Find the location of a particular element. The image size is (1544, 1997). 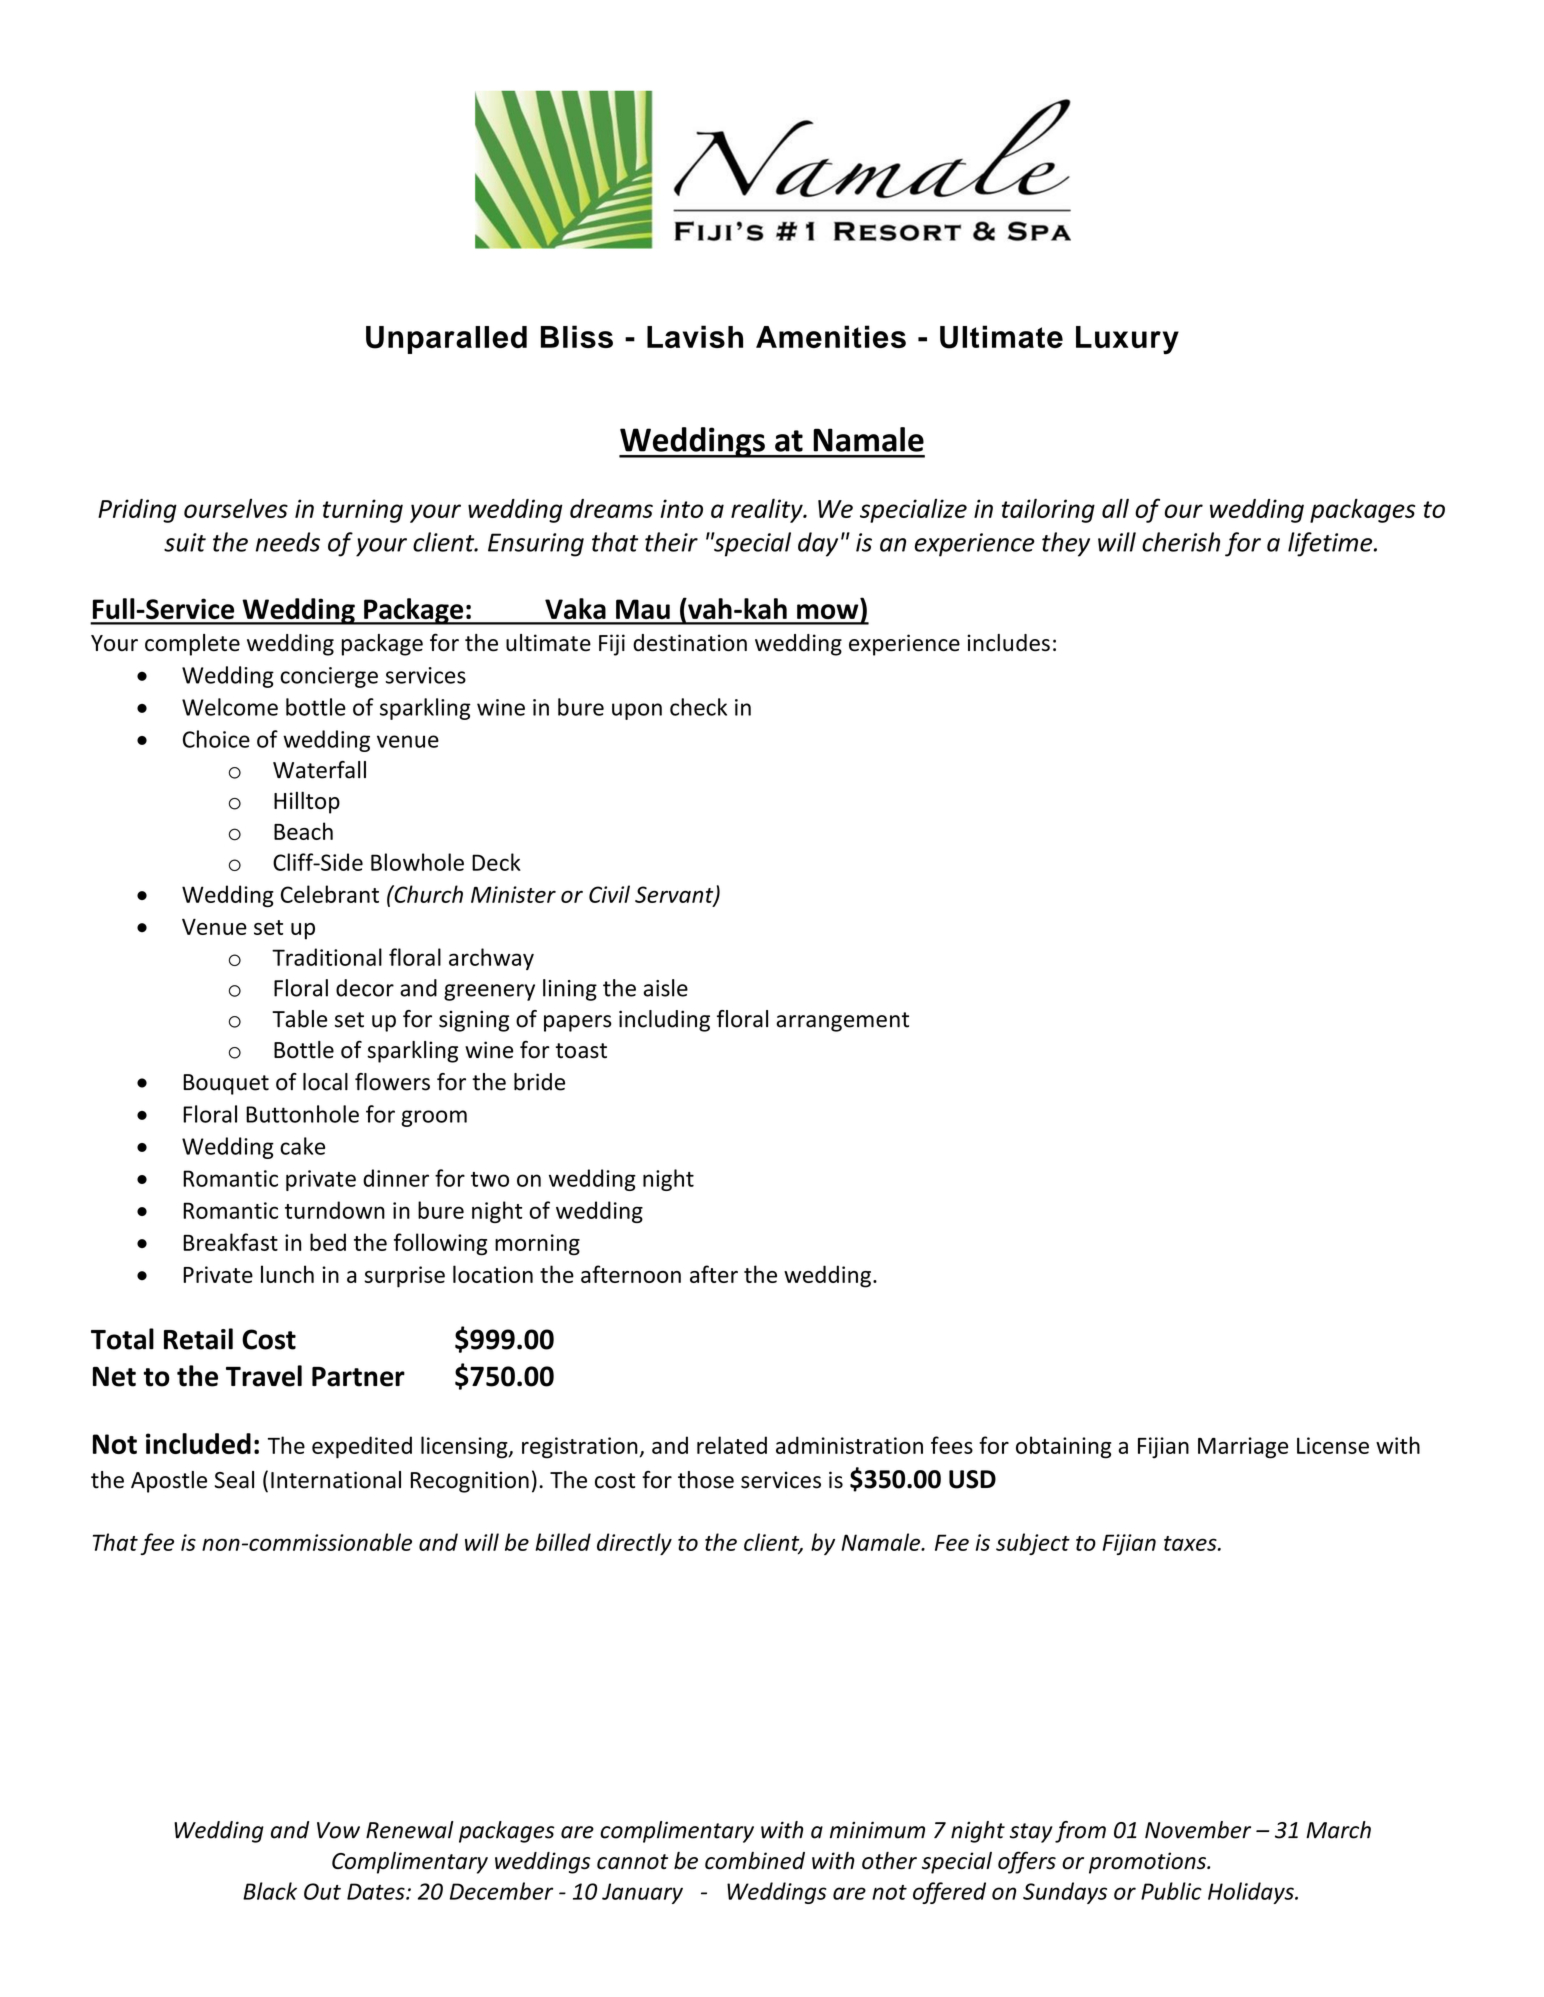

check is located at coordinates (698, 707).
